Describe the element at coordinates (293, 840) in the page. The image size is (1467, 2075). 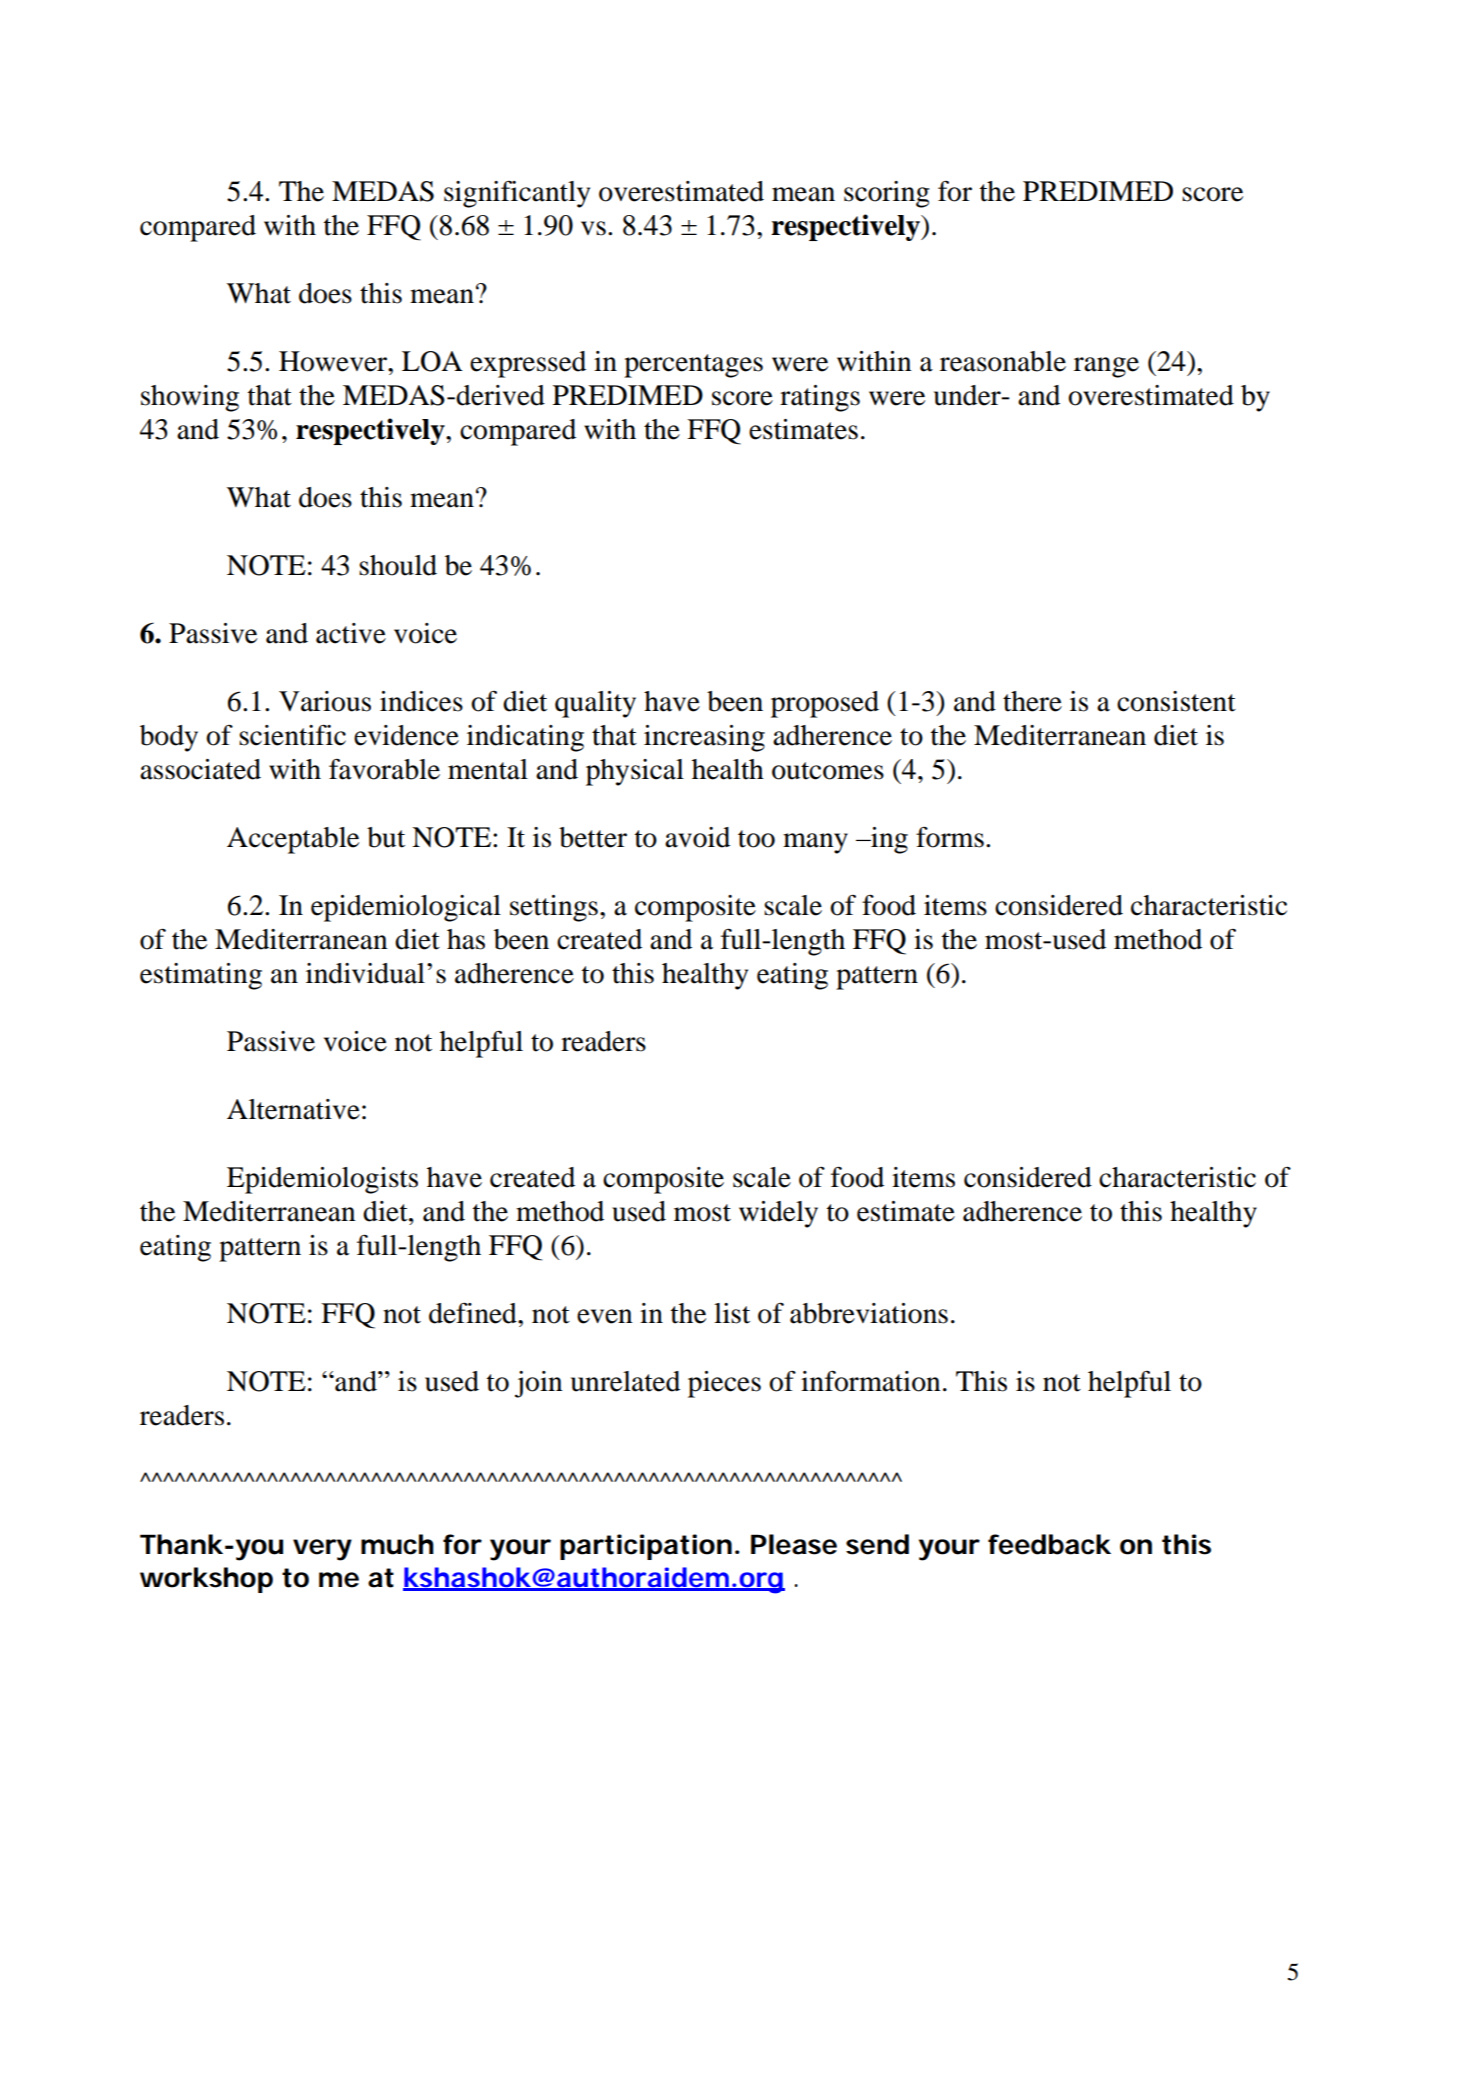
I see `Acceptable` at that location.
